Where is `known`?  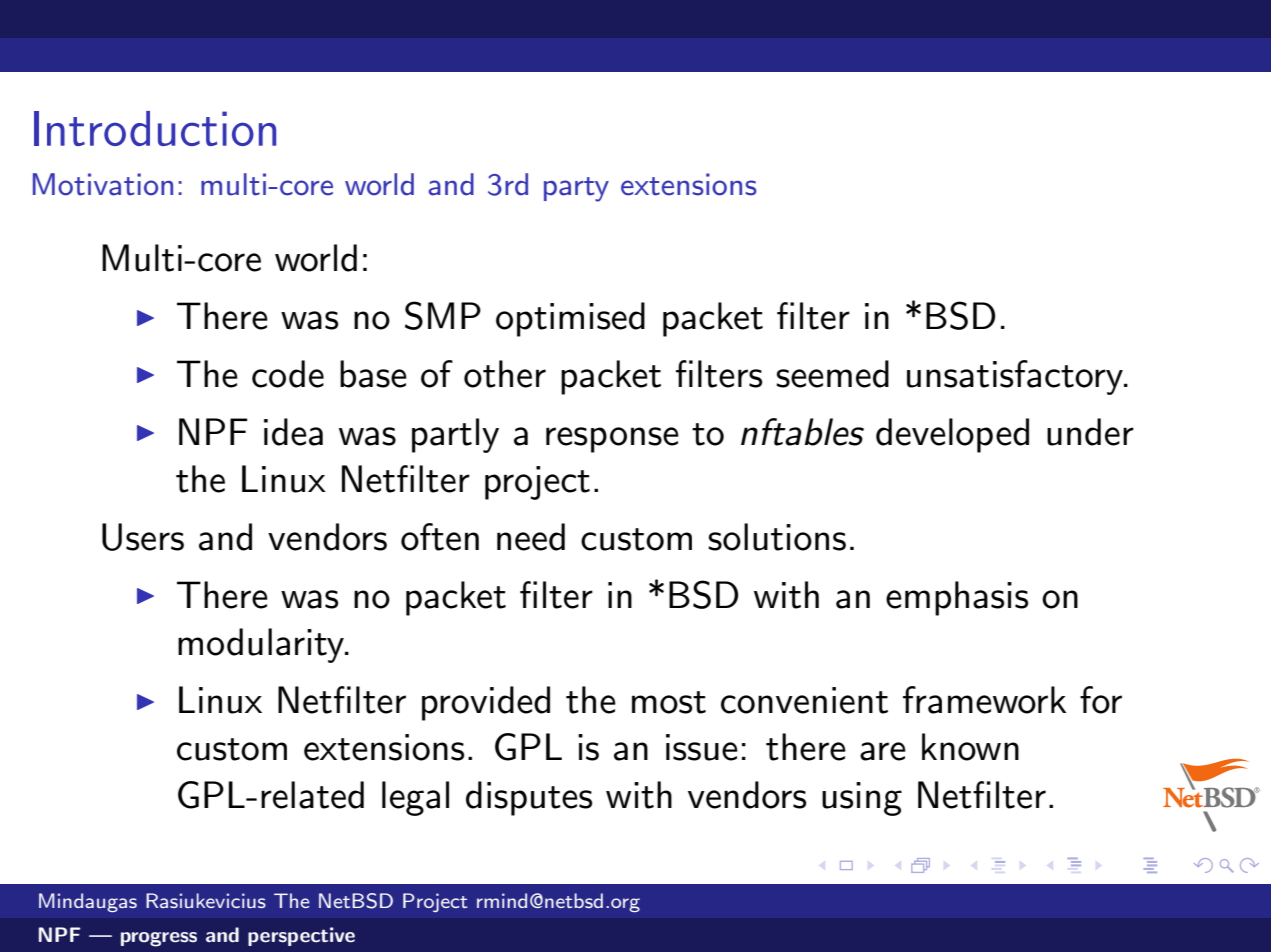
known is located at coordinates (970, 747).
